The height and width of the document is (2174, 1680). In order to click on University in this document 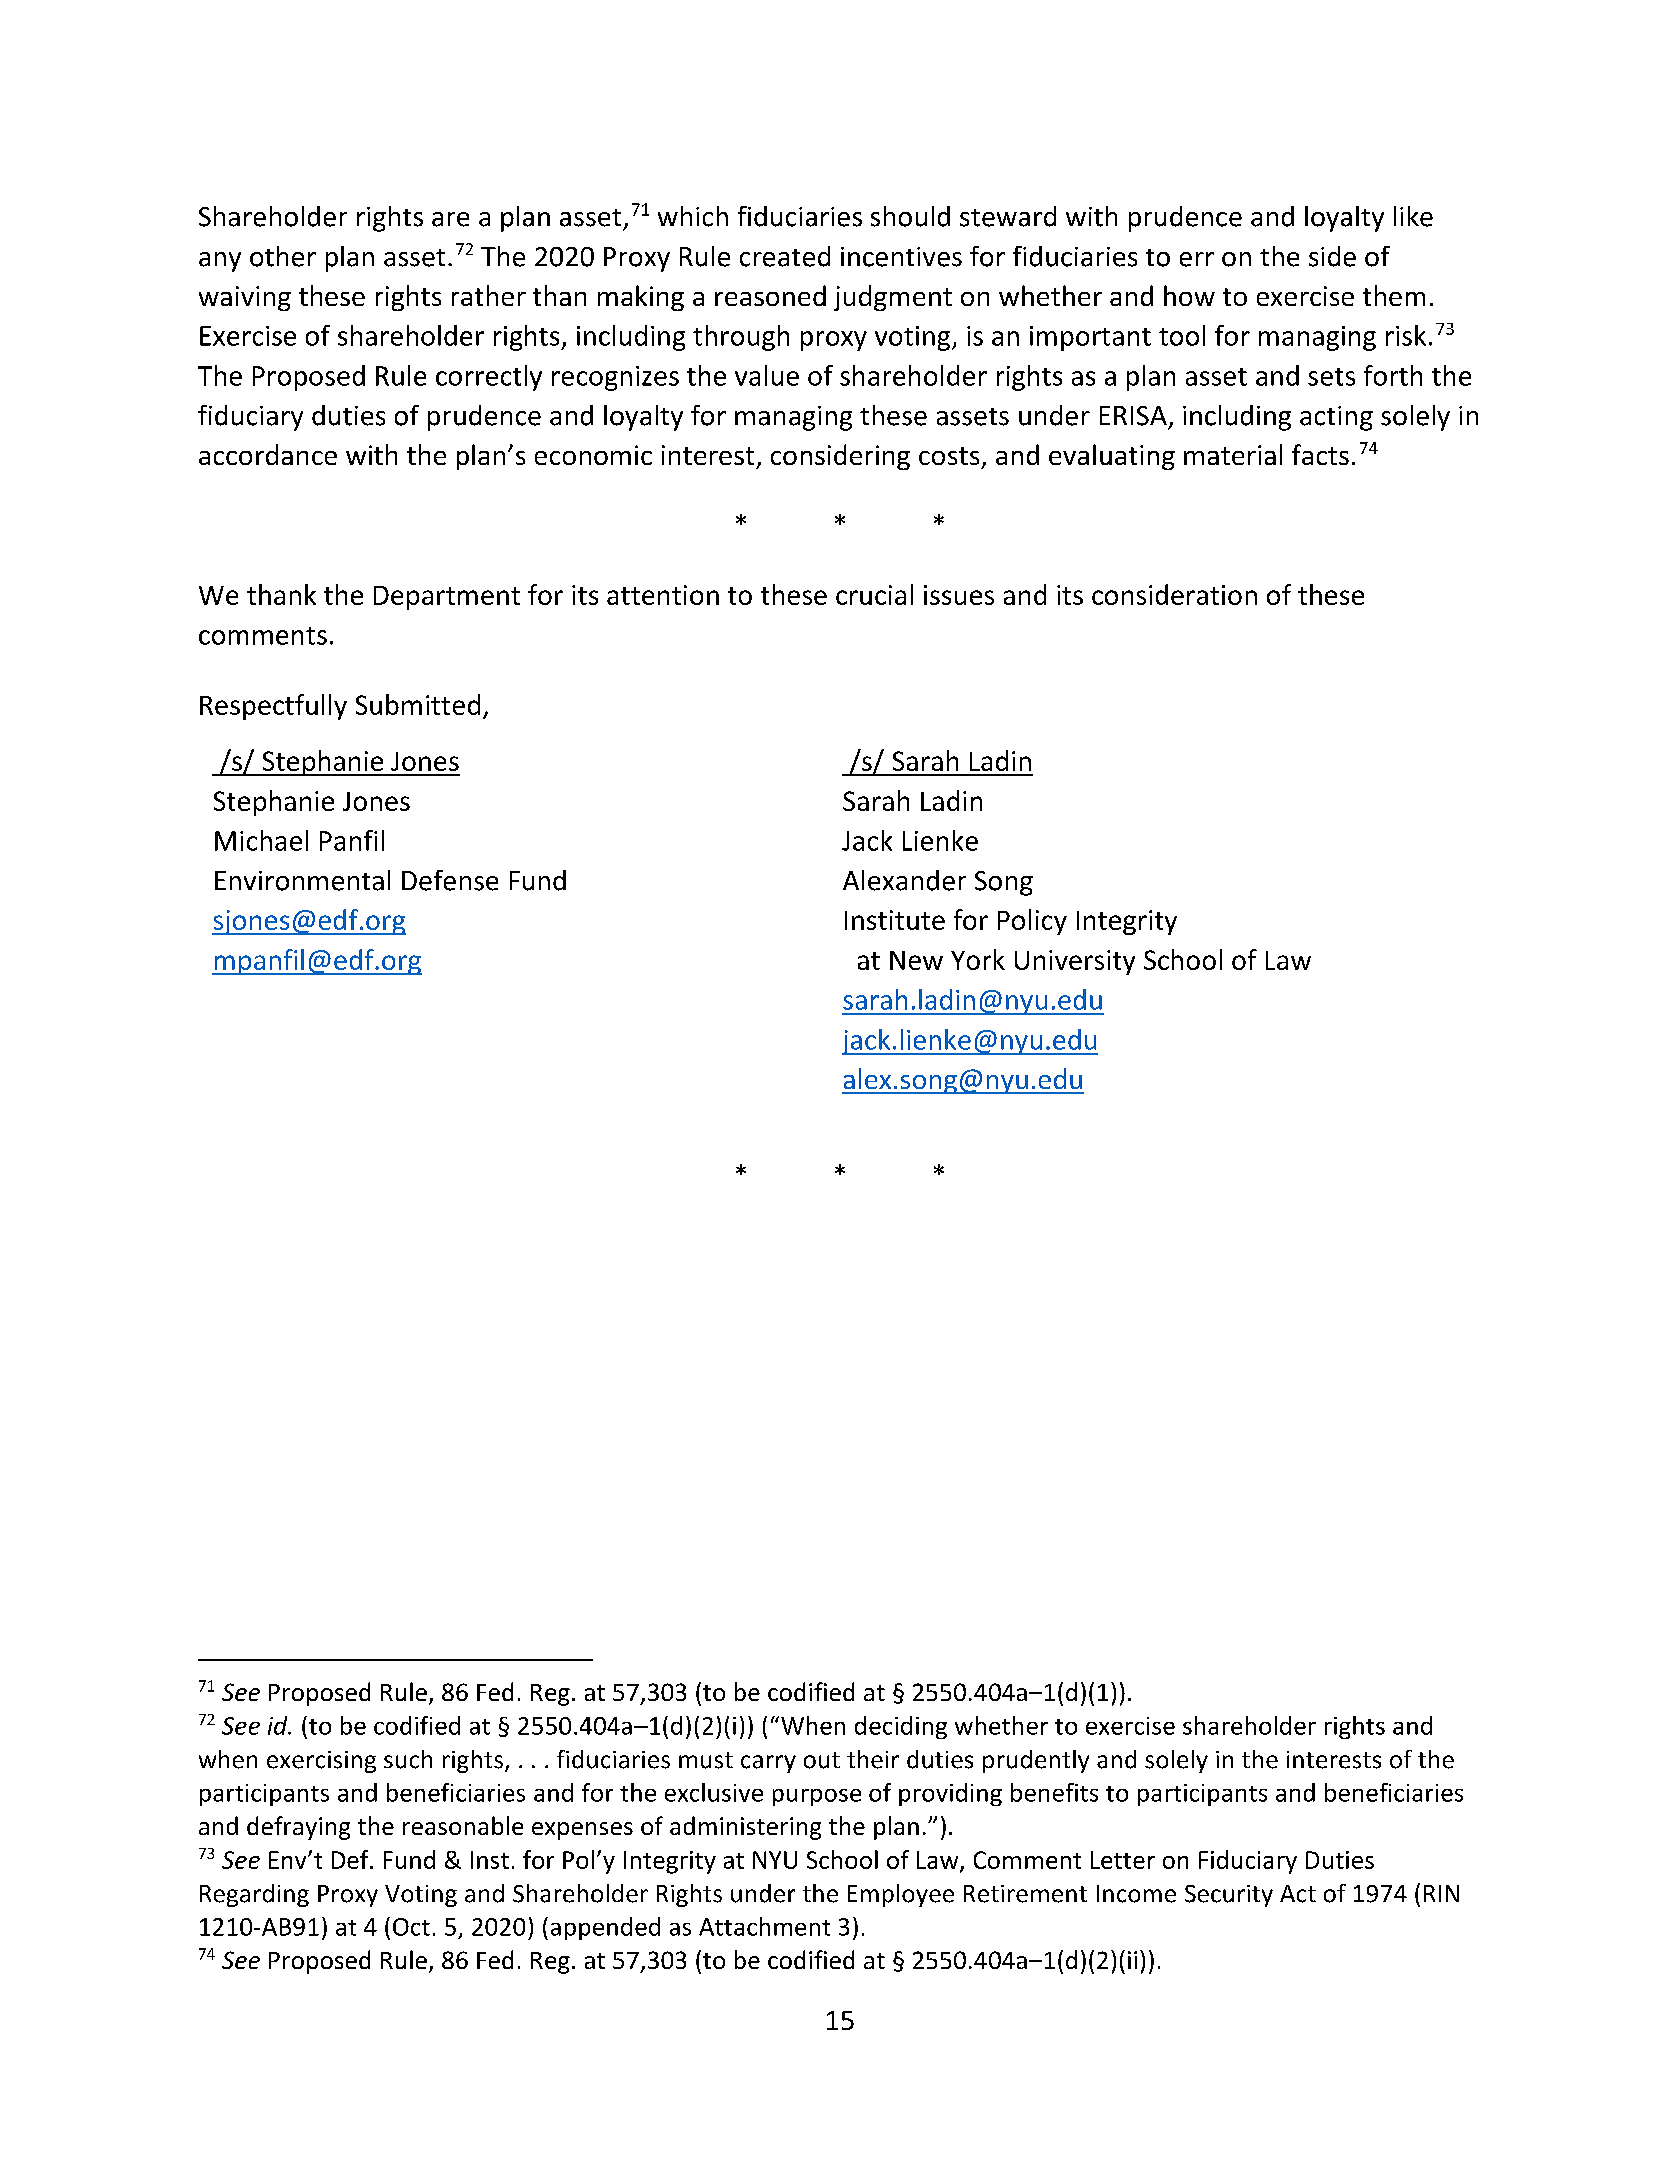, I will do `click(1075, 962)`.
